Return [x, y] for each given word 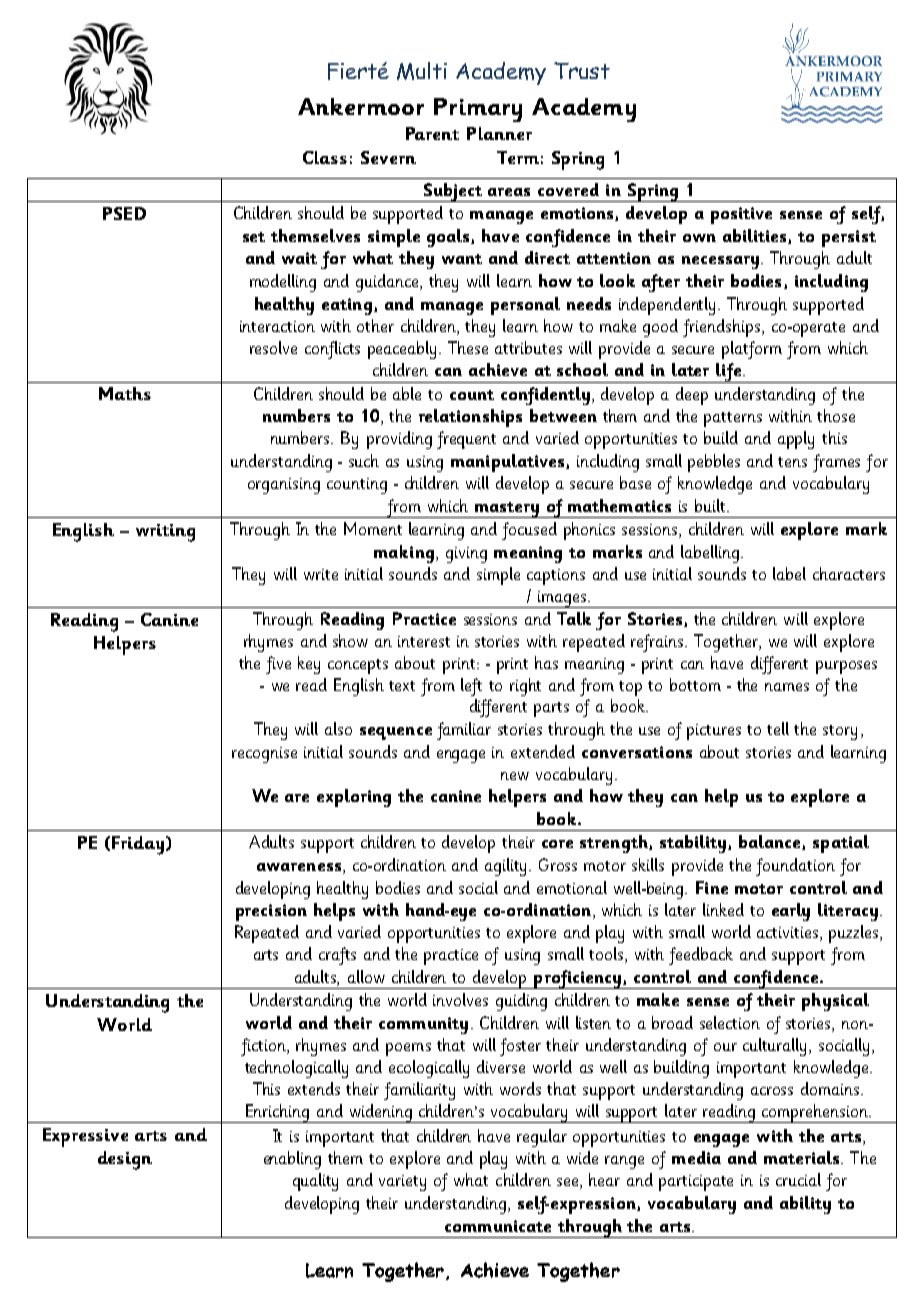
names [787, 687]
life [729, 373]
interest [424, 641]
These [468, 347]
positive [741, 215]
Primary [478, 110]
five [278, 665]
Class [325, 157]
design [125, 1160]
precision [271, 912]
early [791, 912]
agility [507, 867]
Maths [125, 393]
